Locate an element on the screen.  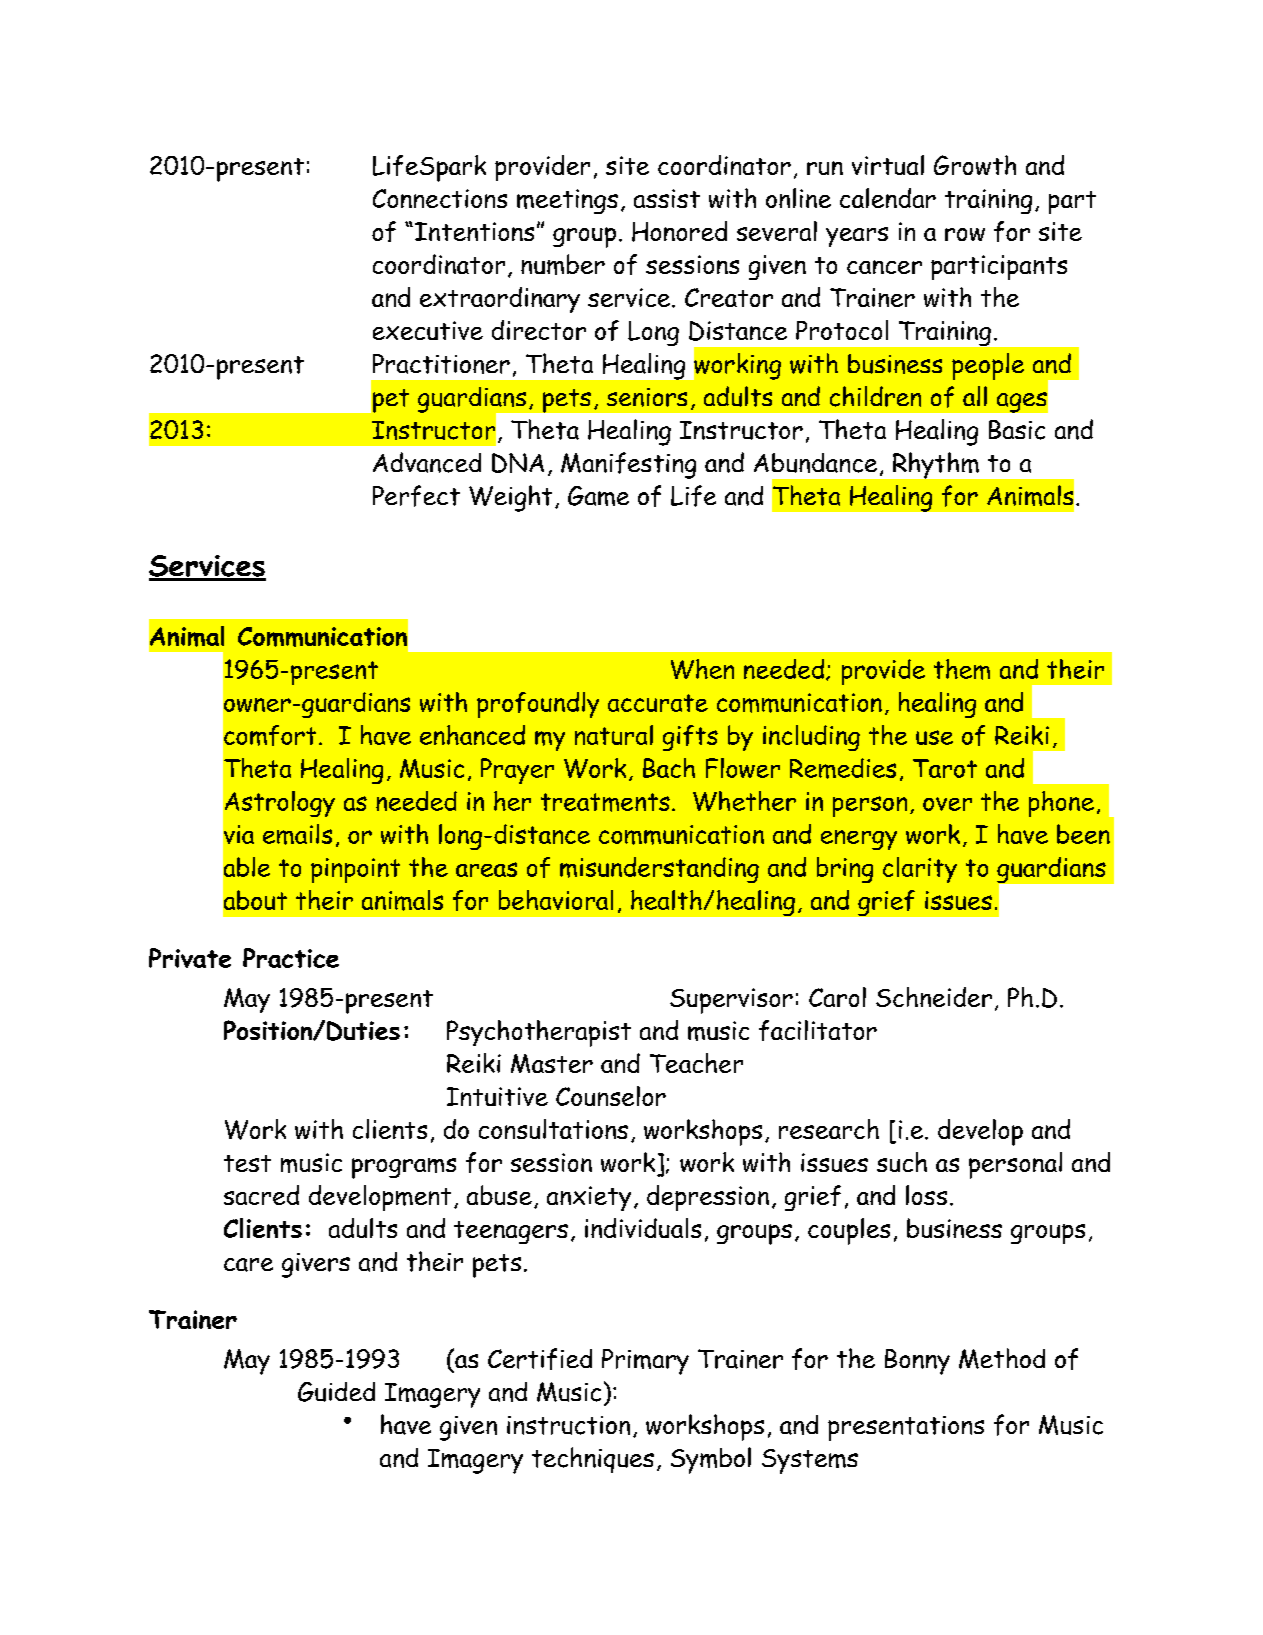
Connections is located at coordinates (440, 198).
